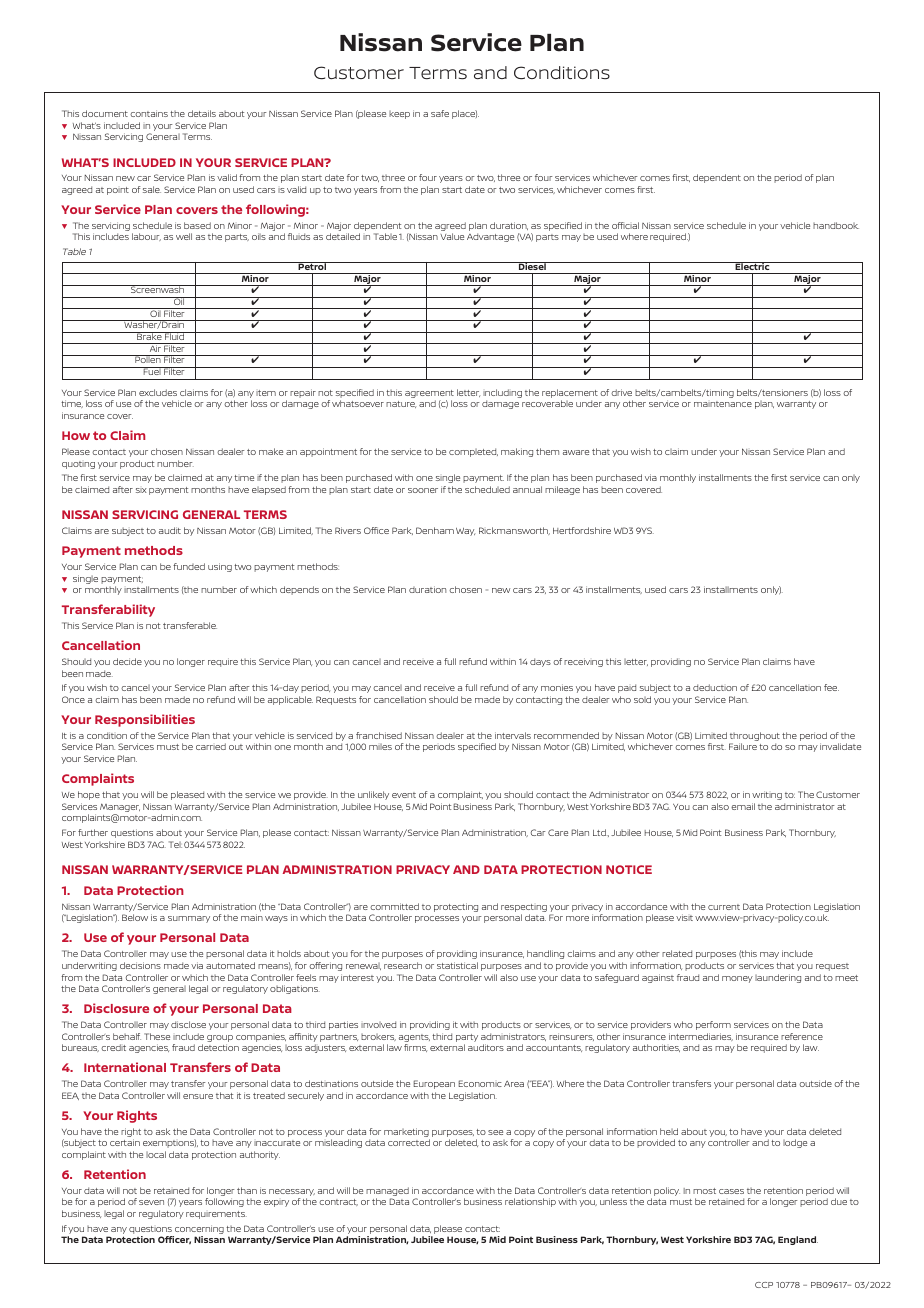 This image has width=924, height=1308. Describe the element at coordinates (836, 225) in the image. I see `handbook` at that location.
